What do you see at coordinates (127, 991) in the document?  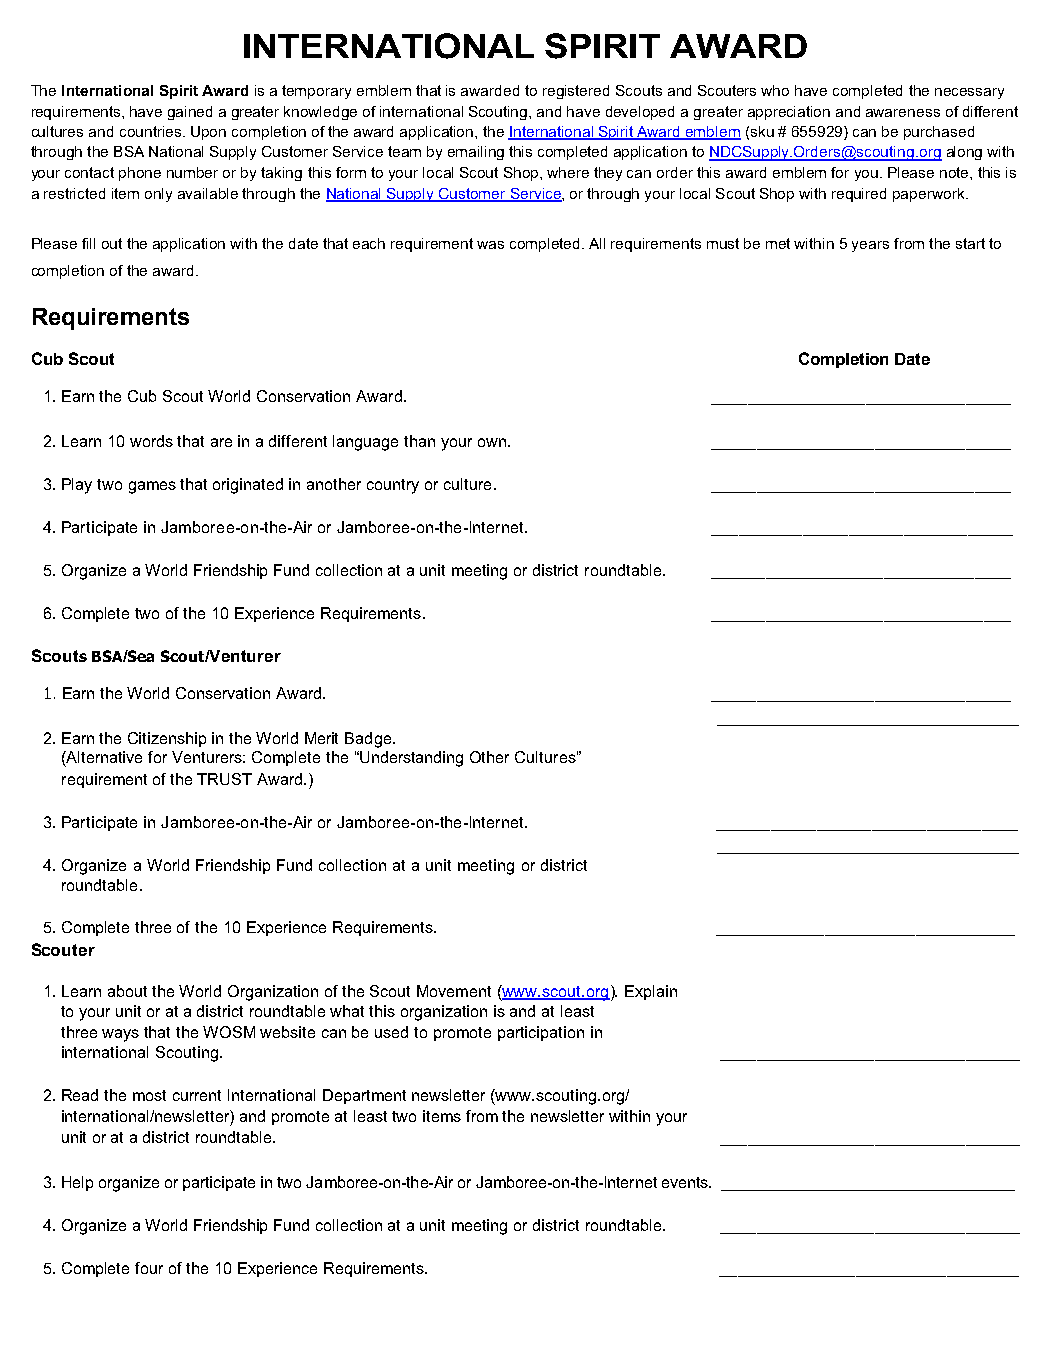 I see `about` at bounding box center [127, 991].
